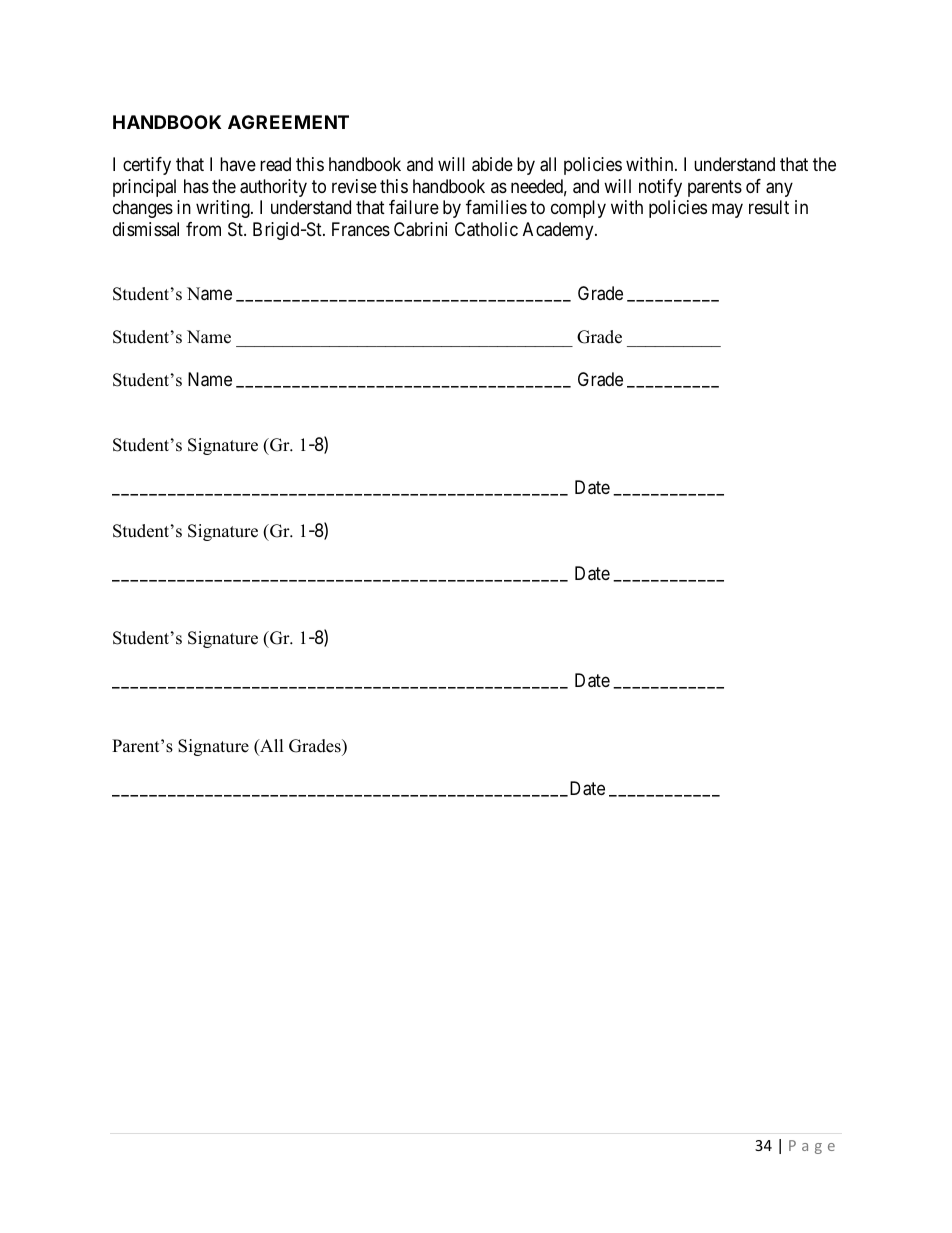 Image resolution: width=952 pixels, height=1233 pixels. Describe the element at coordinates (354, 186) in the screenshot. I see `revise` at that location.
